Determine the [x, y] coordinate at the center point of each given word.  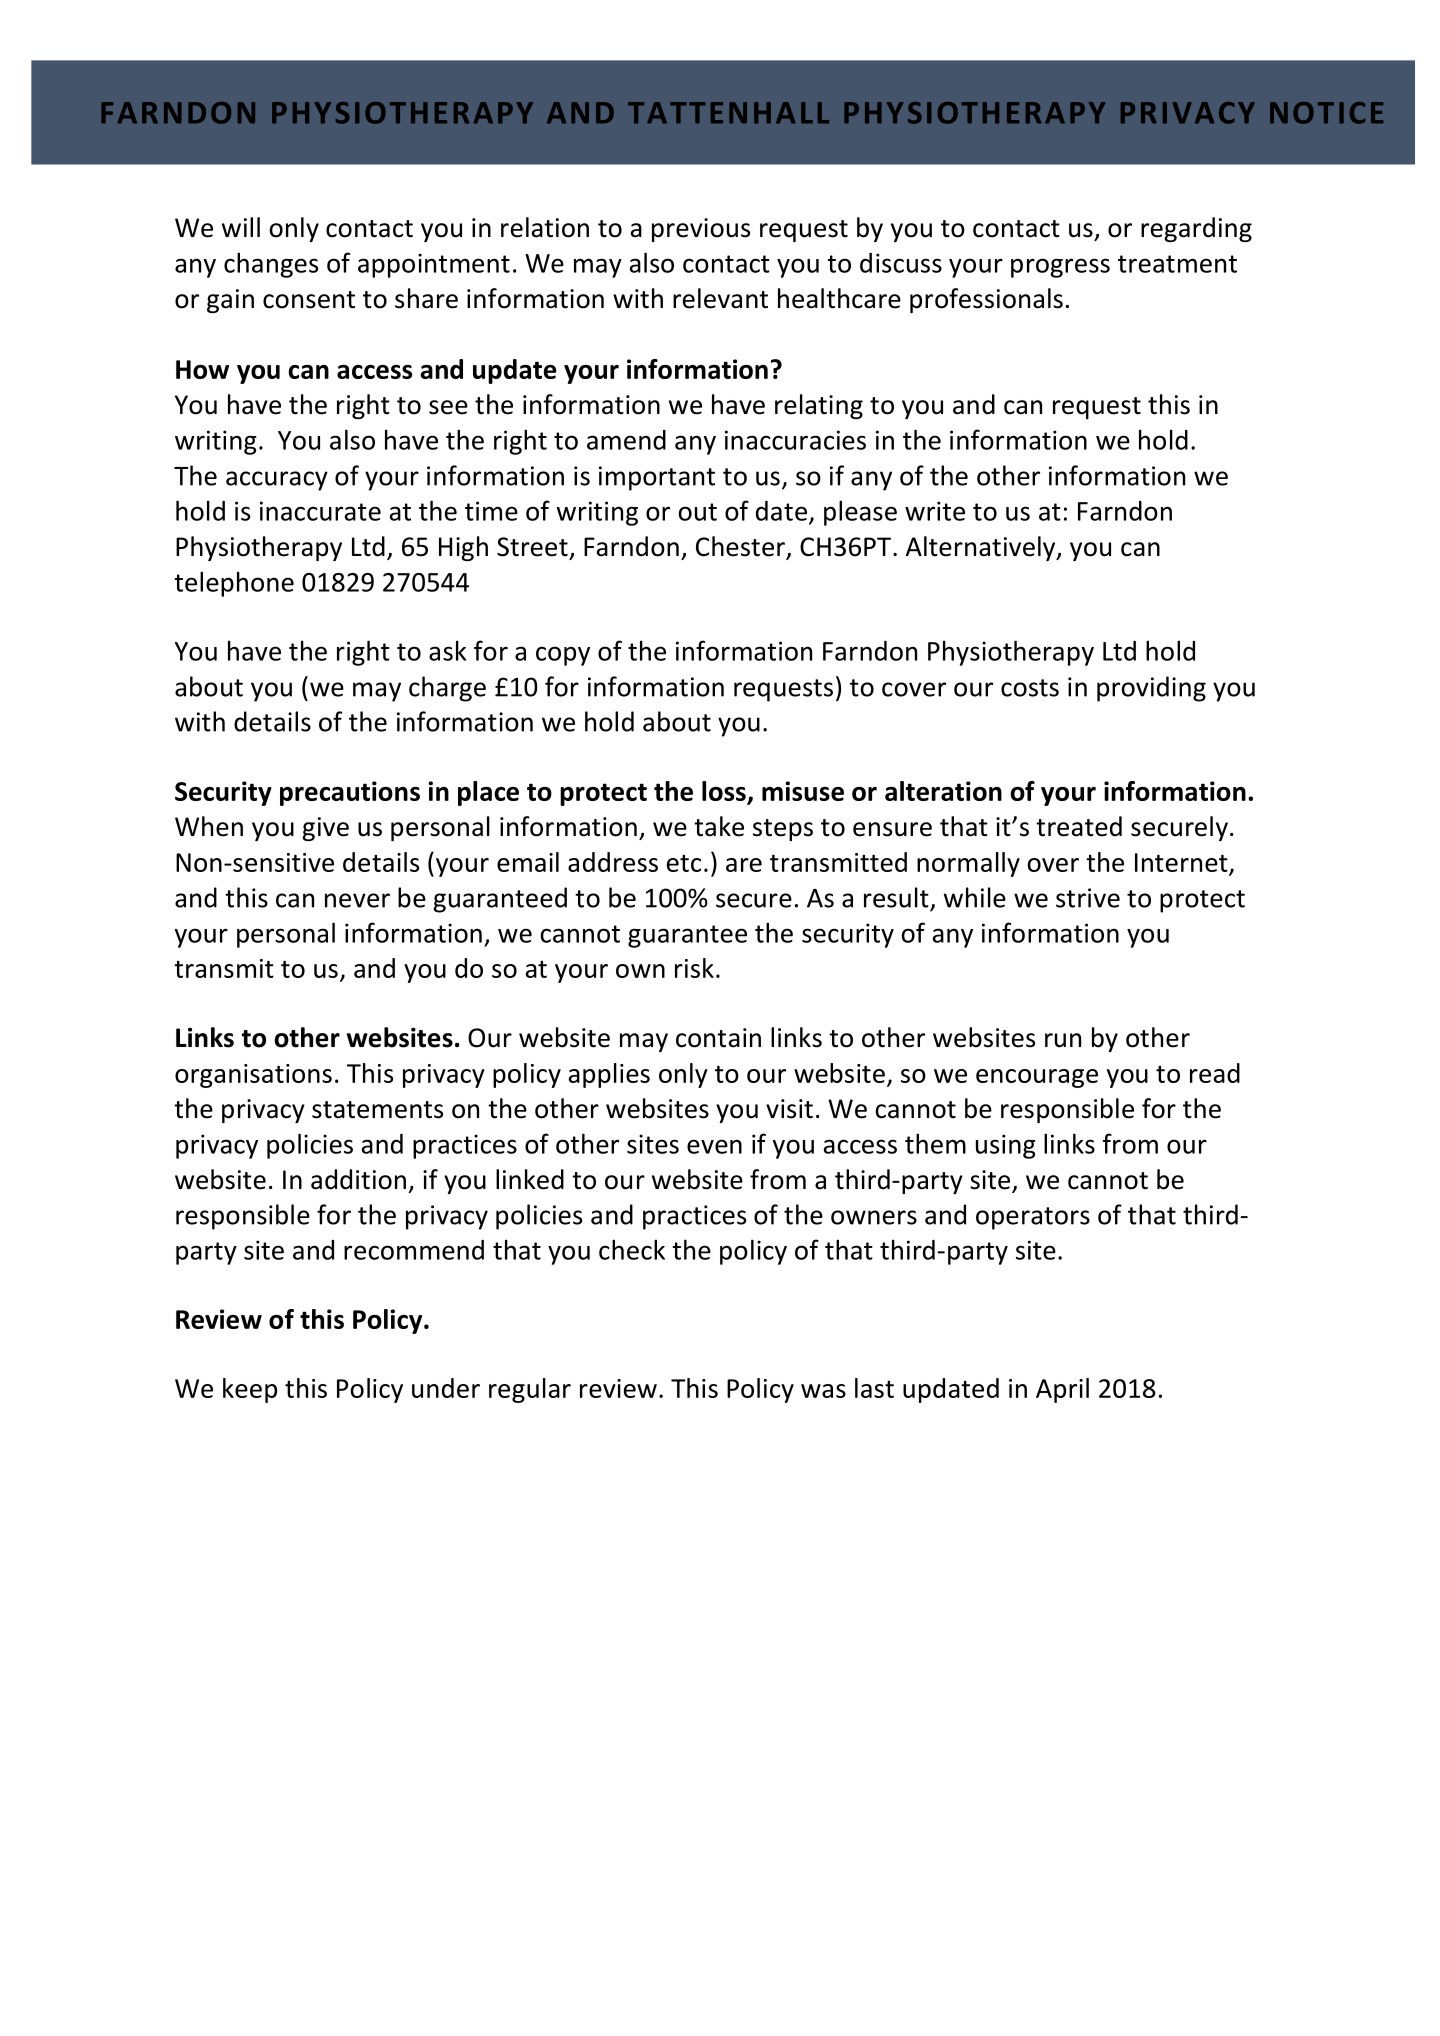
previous [701, 230]
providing [1151, 689]
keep [250, 1390]
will [241, 227]
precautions [350, 793]
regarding [1196, 229]
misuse [803, 791]
